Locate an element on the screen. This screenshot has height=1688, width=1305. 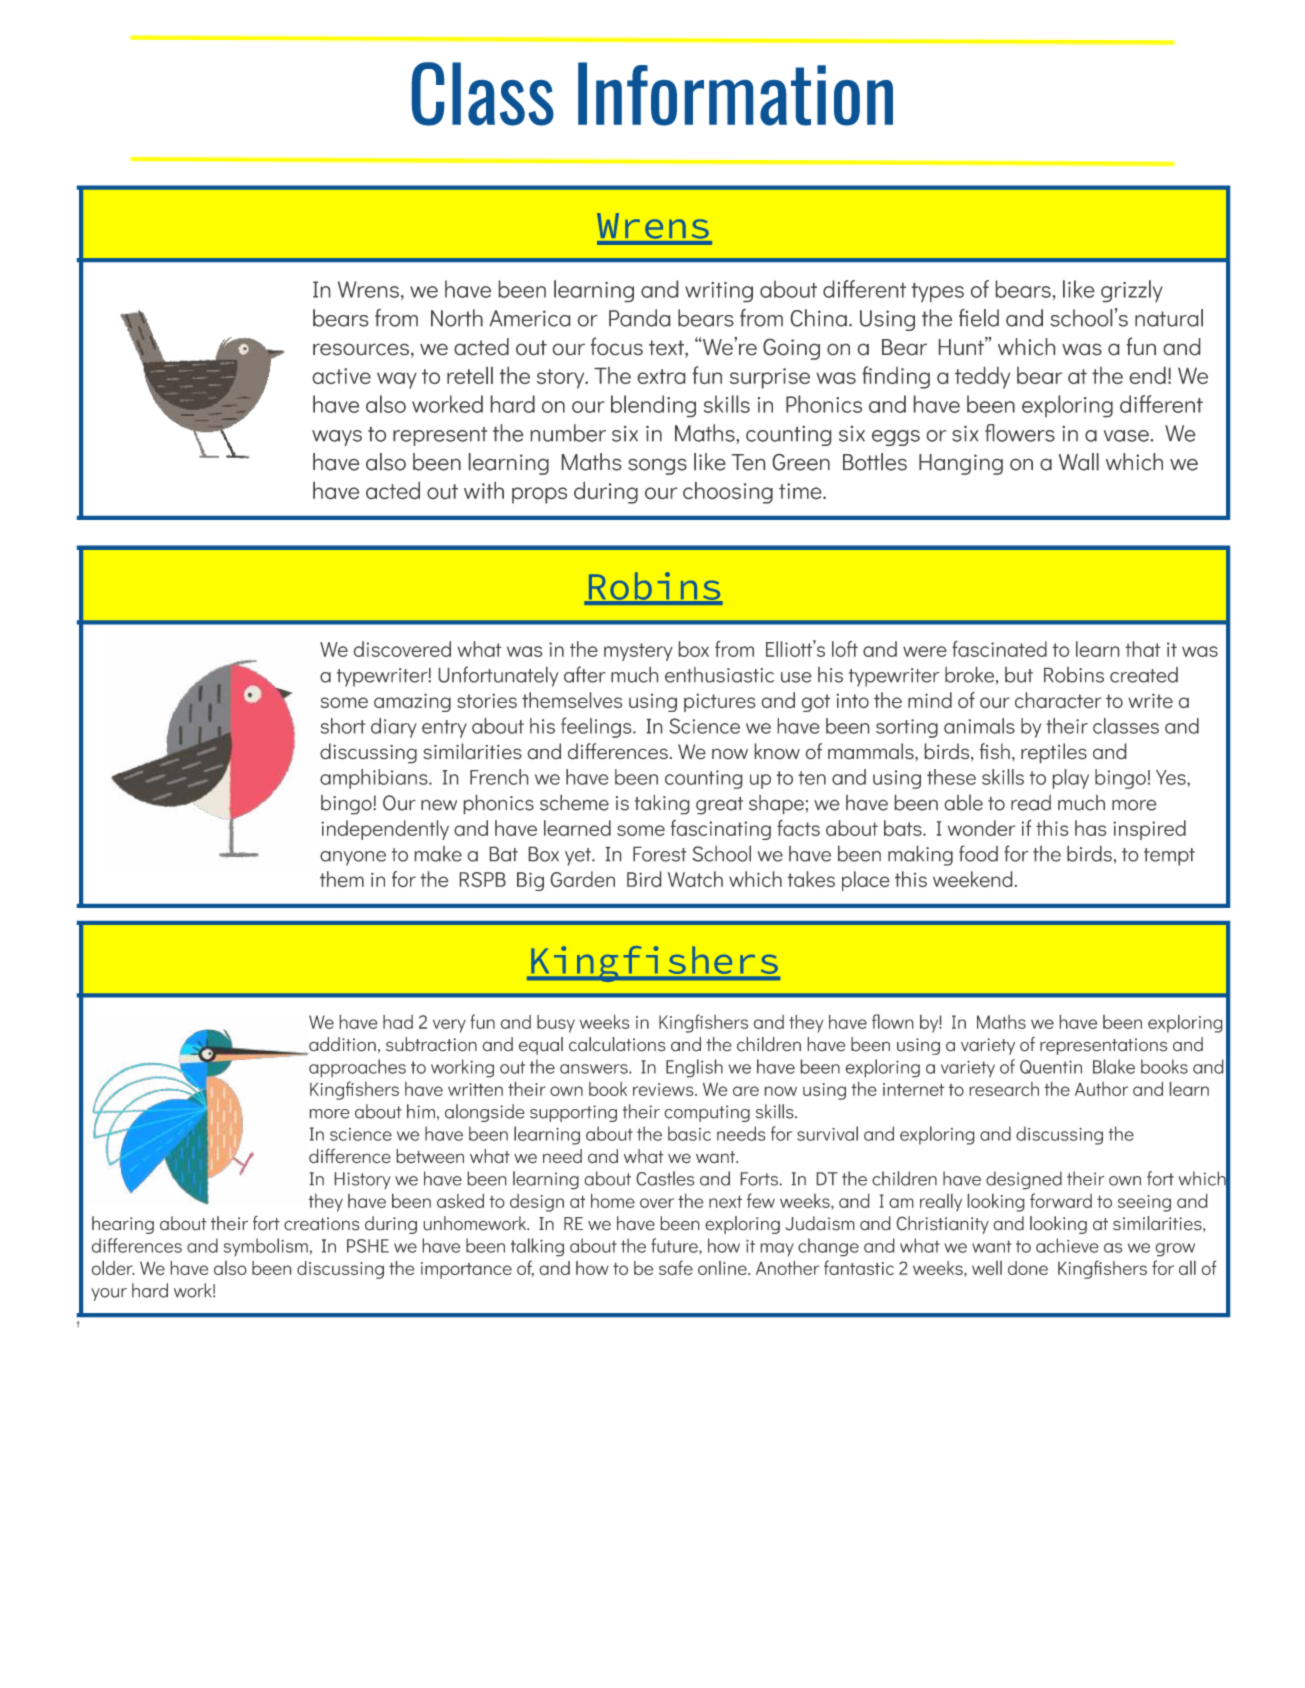
addition is located at coordinates (341, 1045).
